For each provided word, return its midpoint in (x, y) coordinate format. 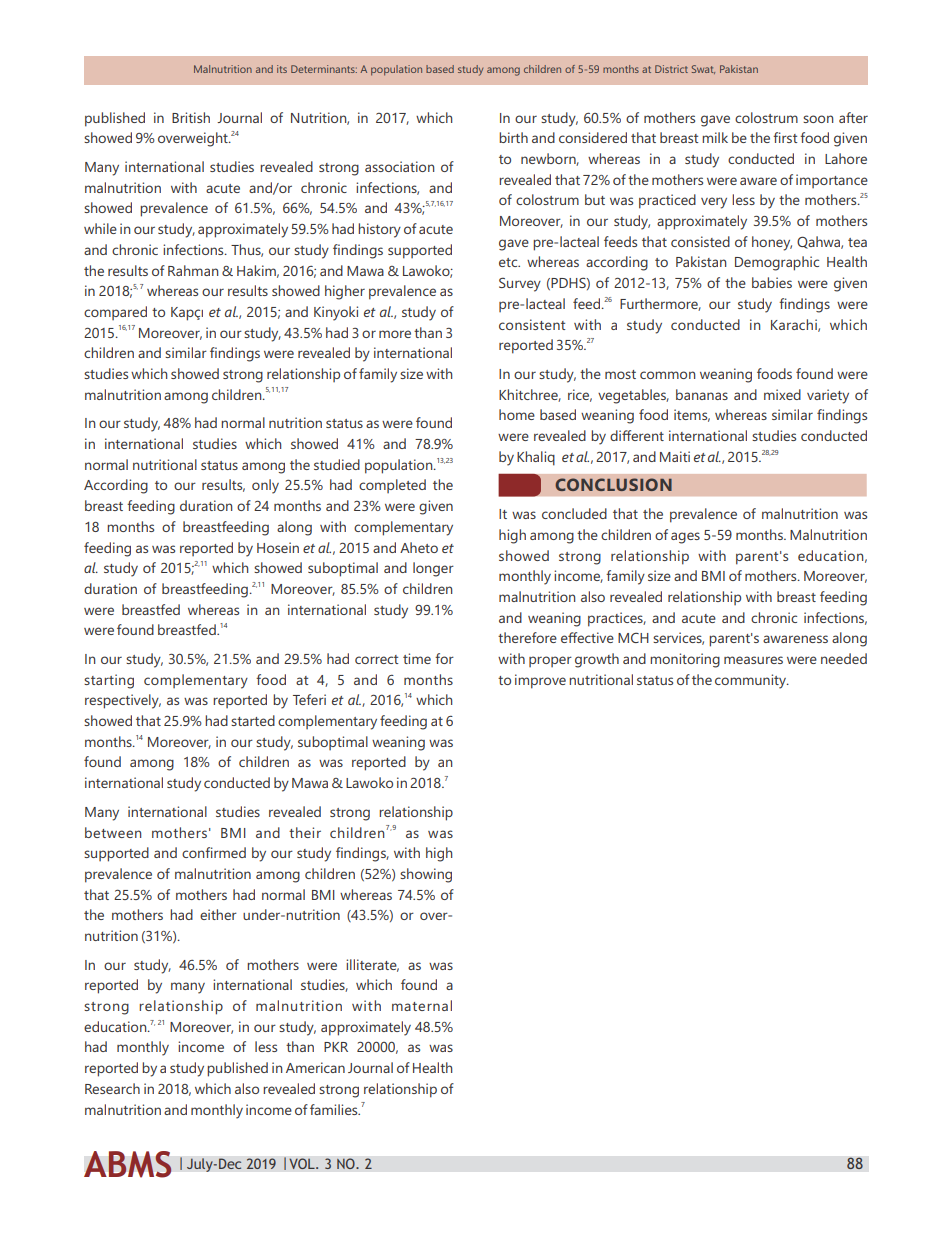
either (218, 914)
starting (109, 681)
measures (753, 660)
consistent (532, 324)
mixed (782, 394)
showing (426, 875)
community (751, 681)
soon (818, 119)
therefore (527, 637)
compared (115, 313)
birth (513, 137)
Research (112, 1088)
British (191, 117)
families (335, 1109)
